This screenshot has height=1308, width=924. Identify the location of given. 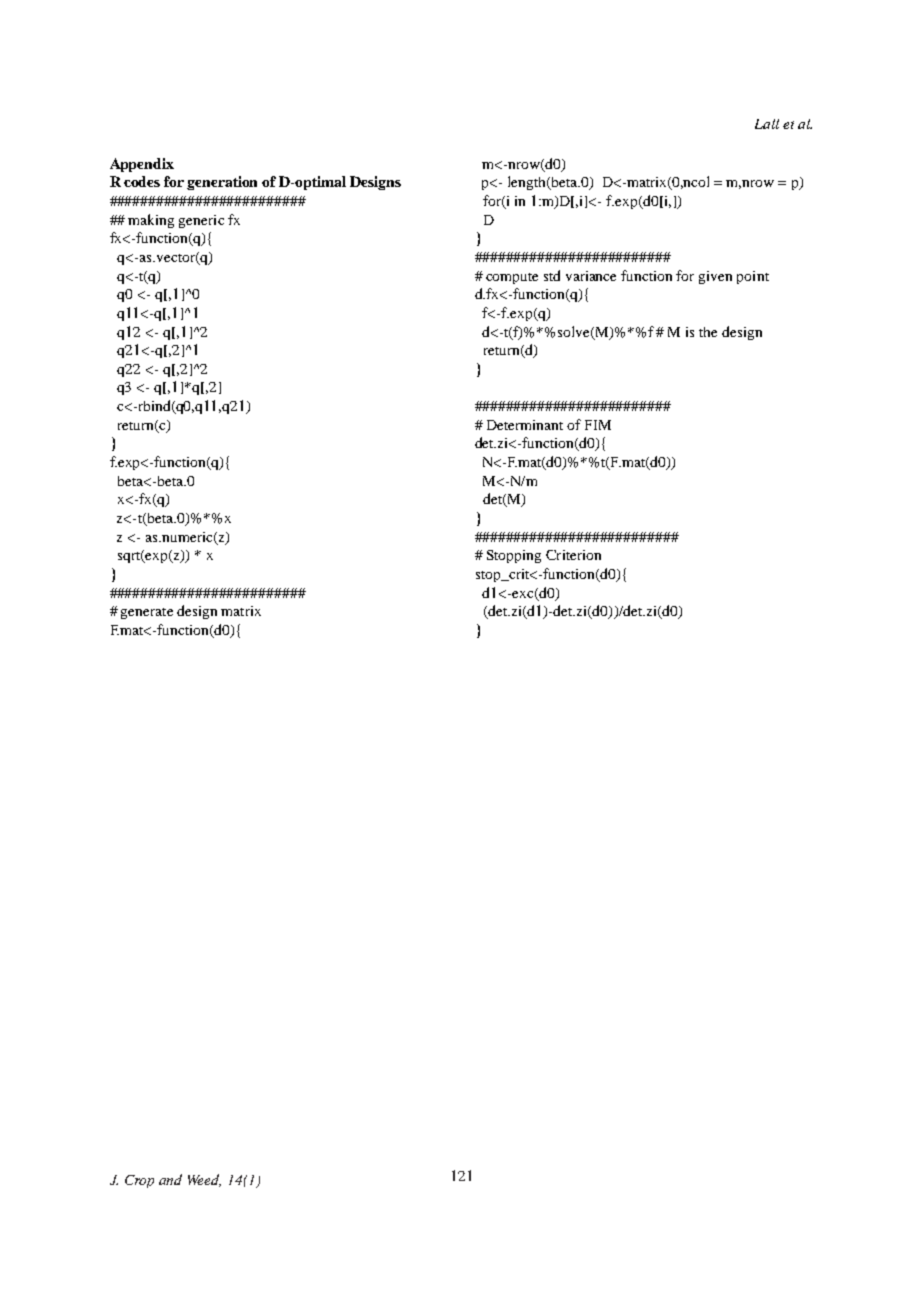
(715, 277).
